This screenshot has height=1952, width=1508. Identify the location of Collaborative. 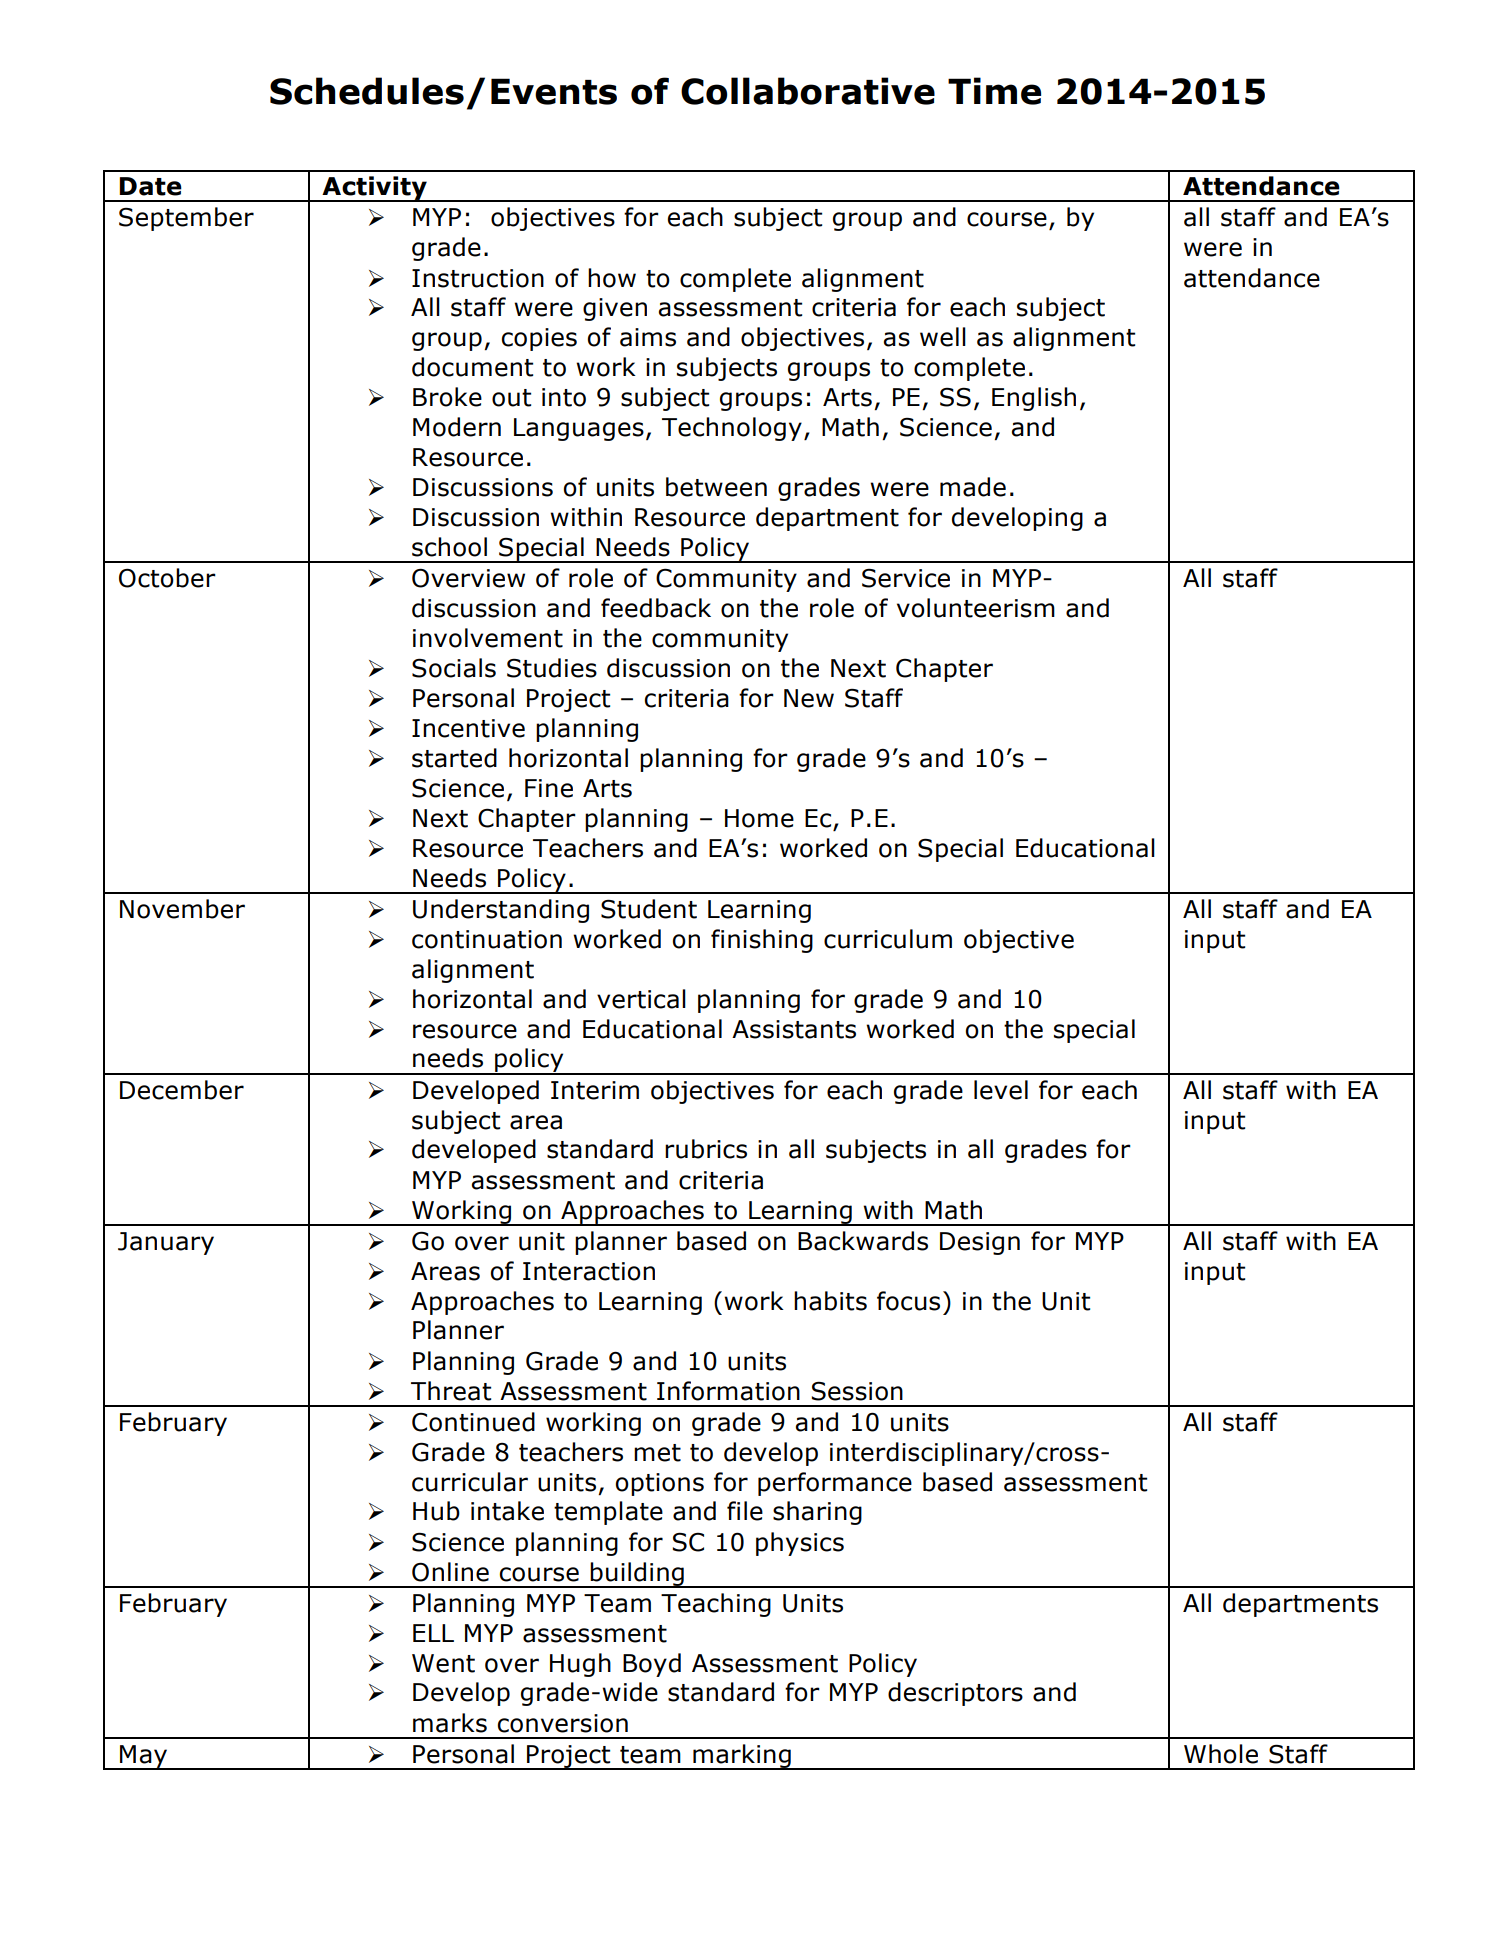
(808, 91).
